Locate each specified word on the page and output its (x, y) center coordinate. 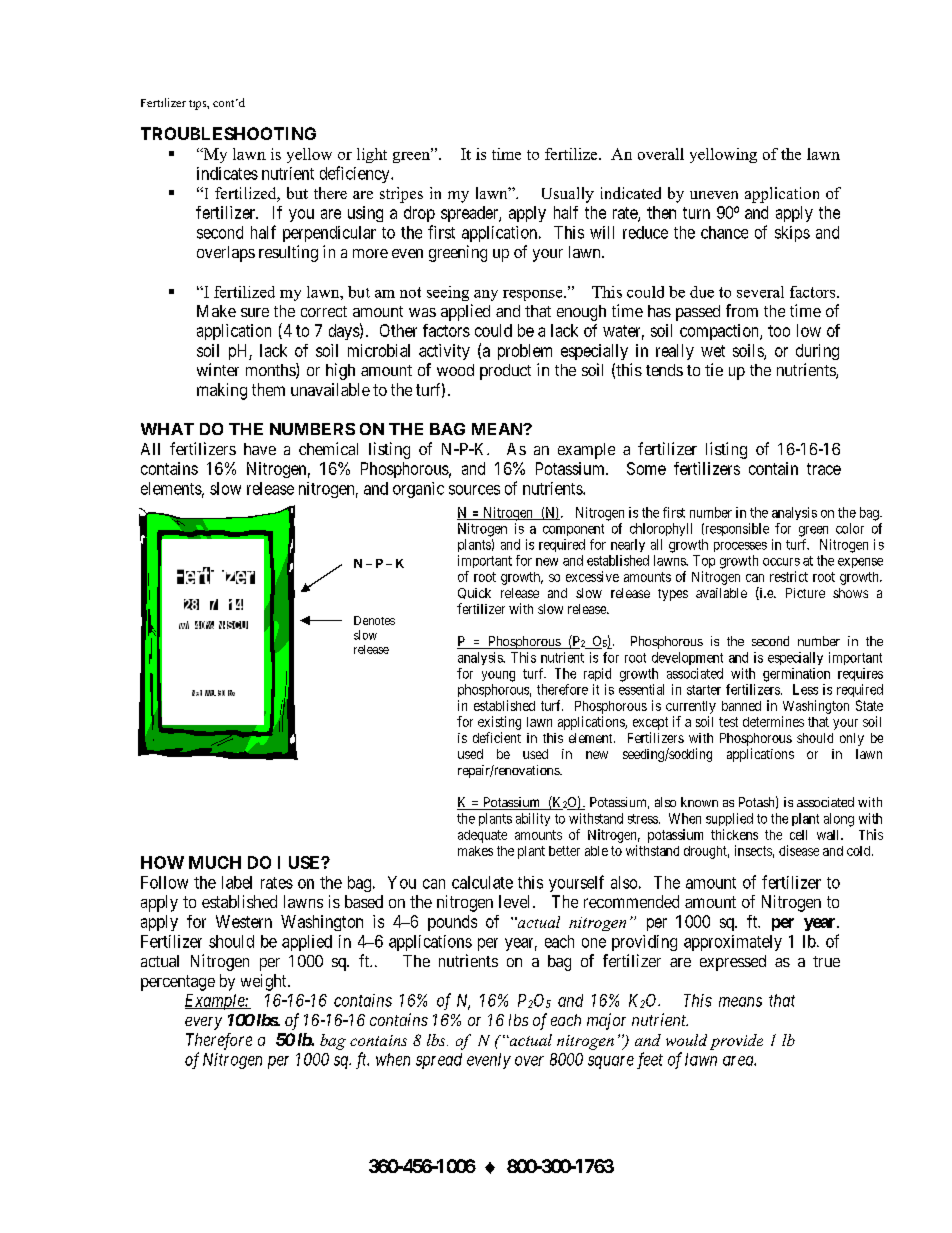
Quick (474, 593)
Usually (568, 195)
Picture (805, 593)
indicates (227, 173)
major (606, 1021)
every (203, 1023)
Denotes (374, 620)
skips (792, 234)
